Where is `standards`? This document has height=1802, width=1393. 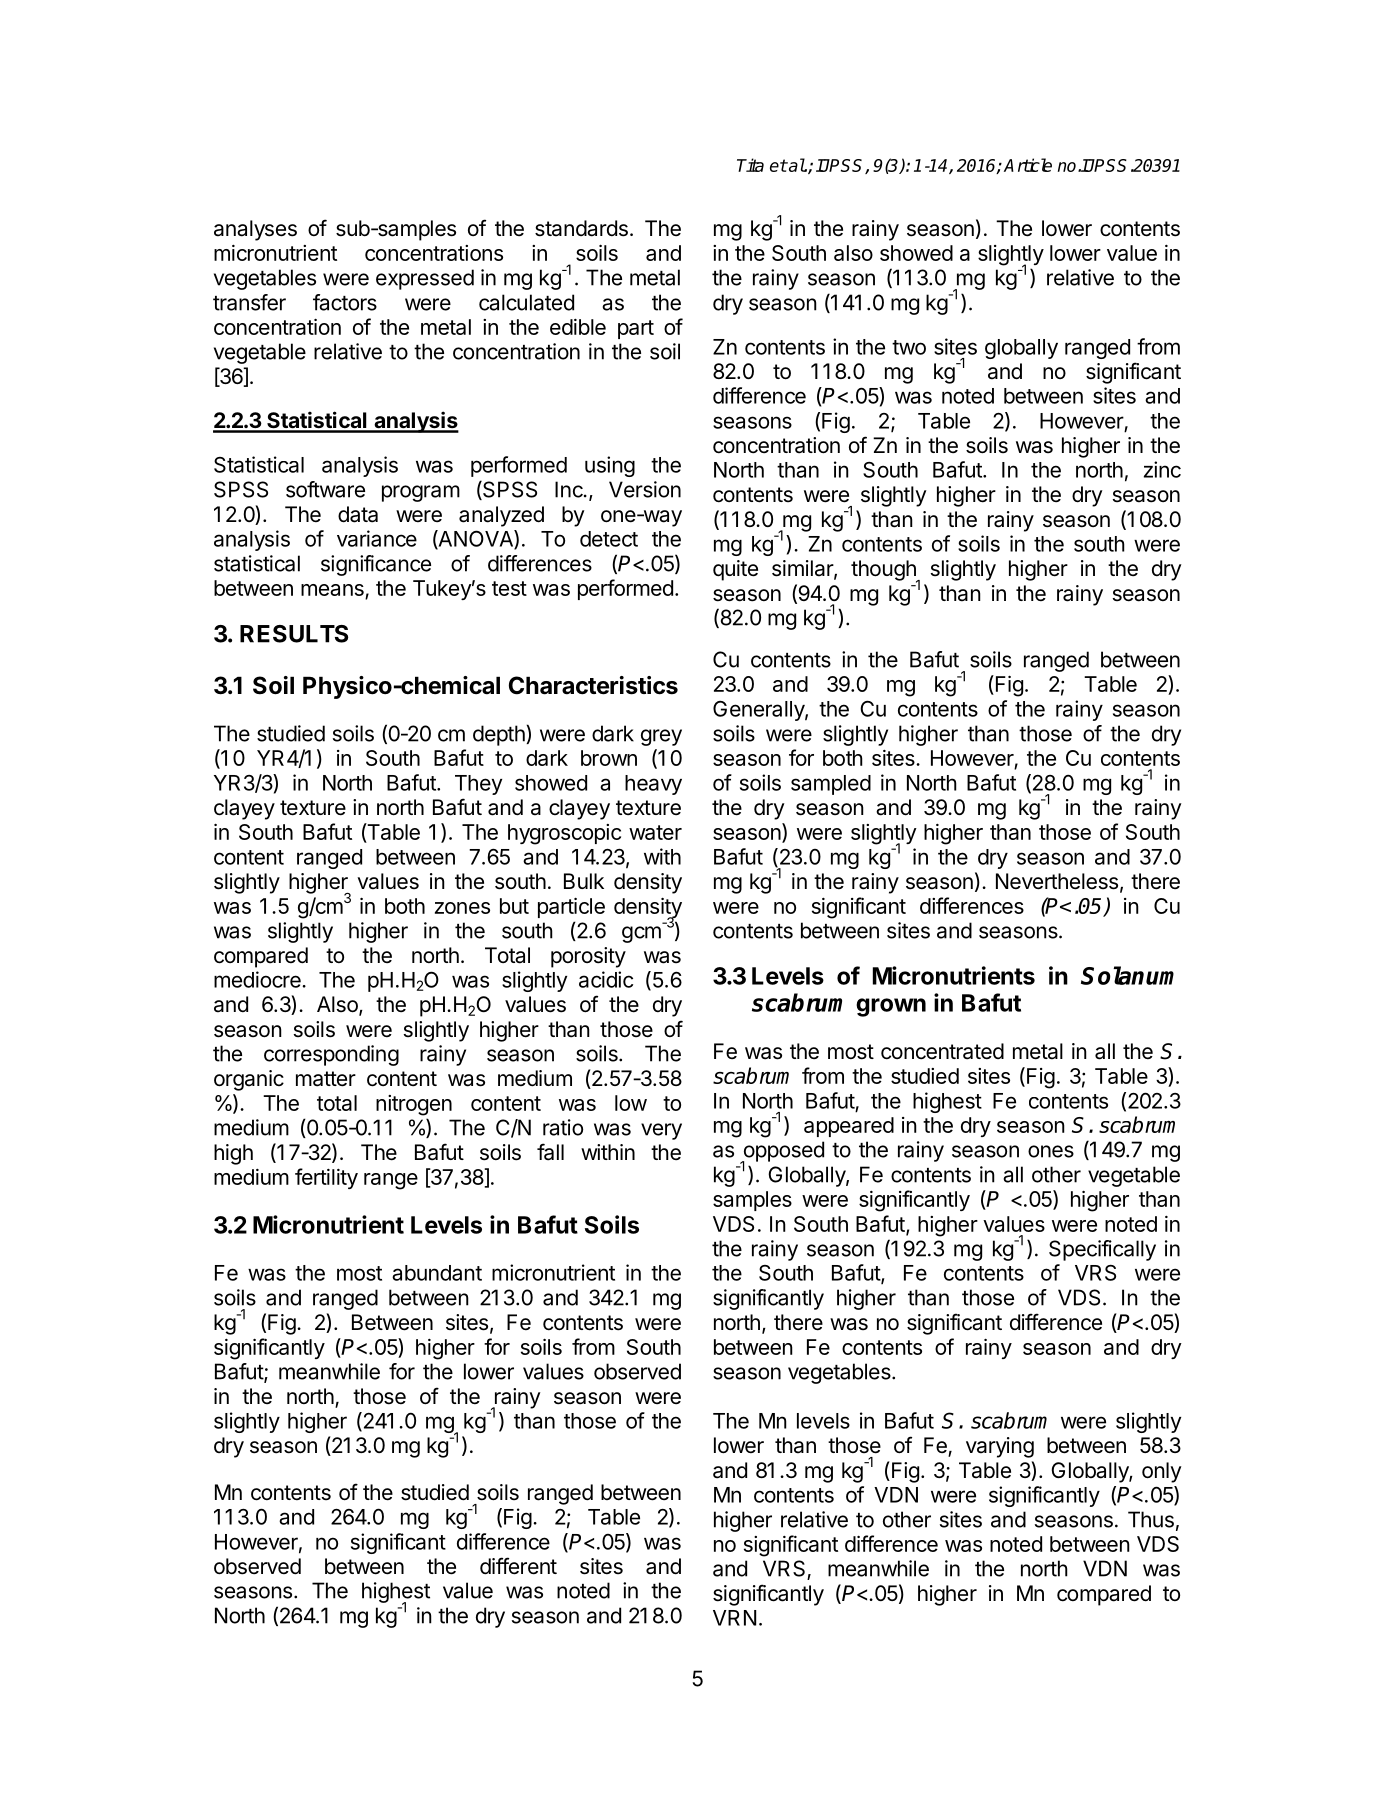 standards is located at coordinates (581, 228).
